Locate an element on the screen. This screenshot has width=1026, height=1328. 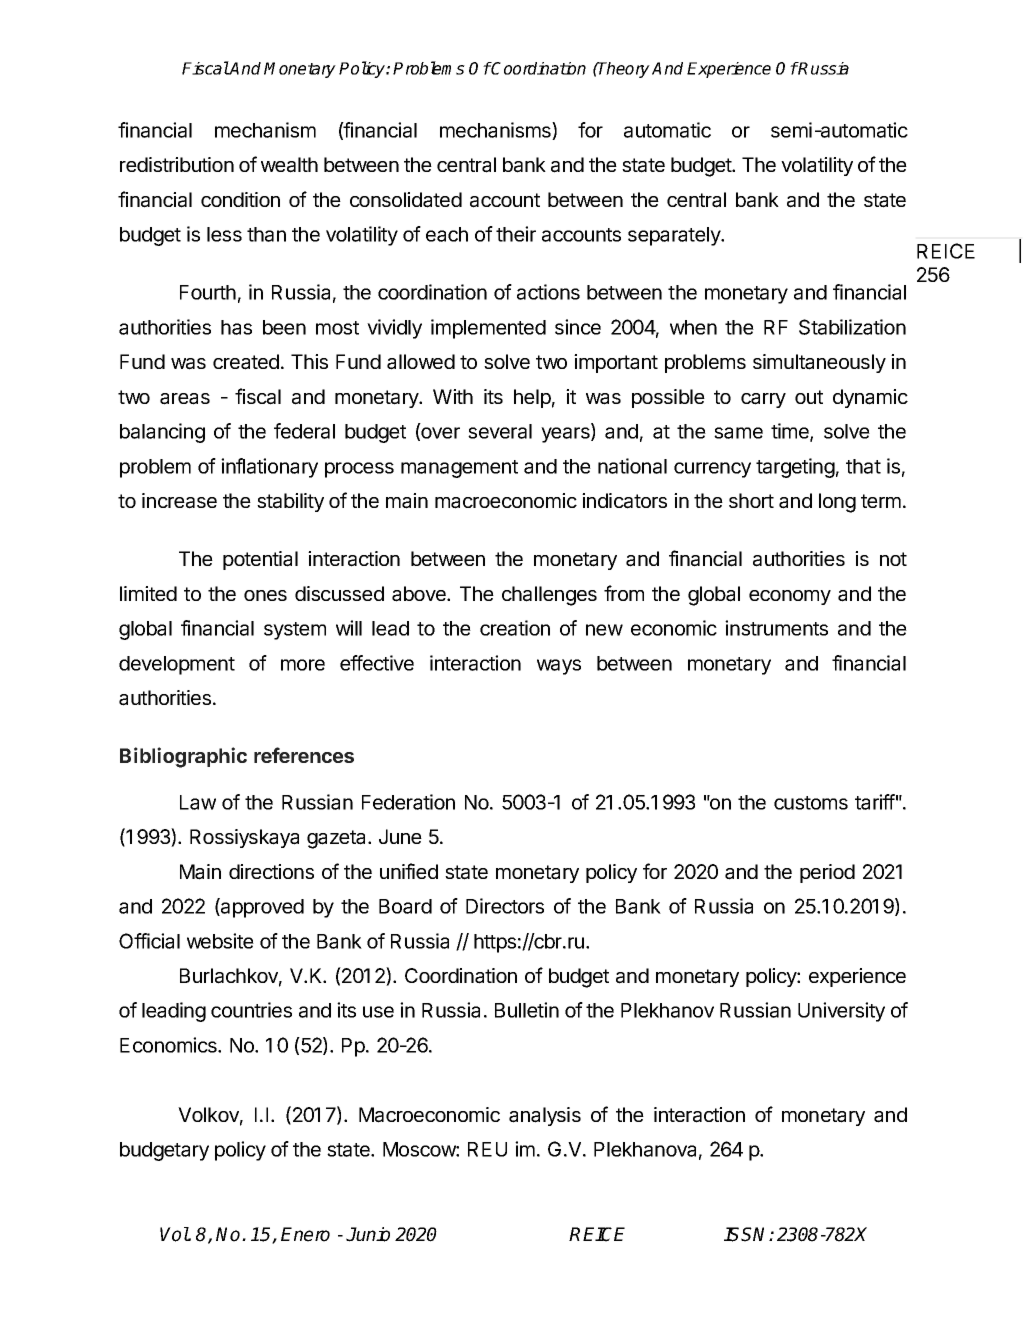
condition is located at coordinates (240, 199).
